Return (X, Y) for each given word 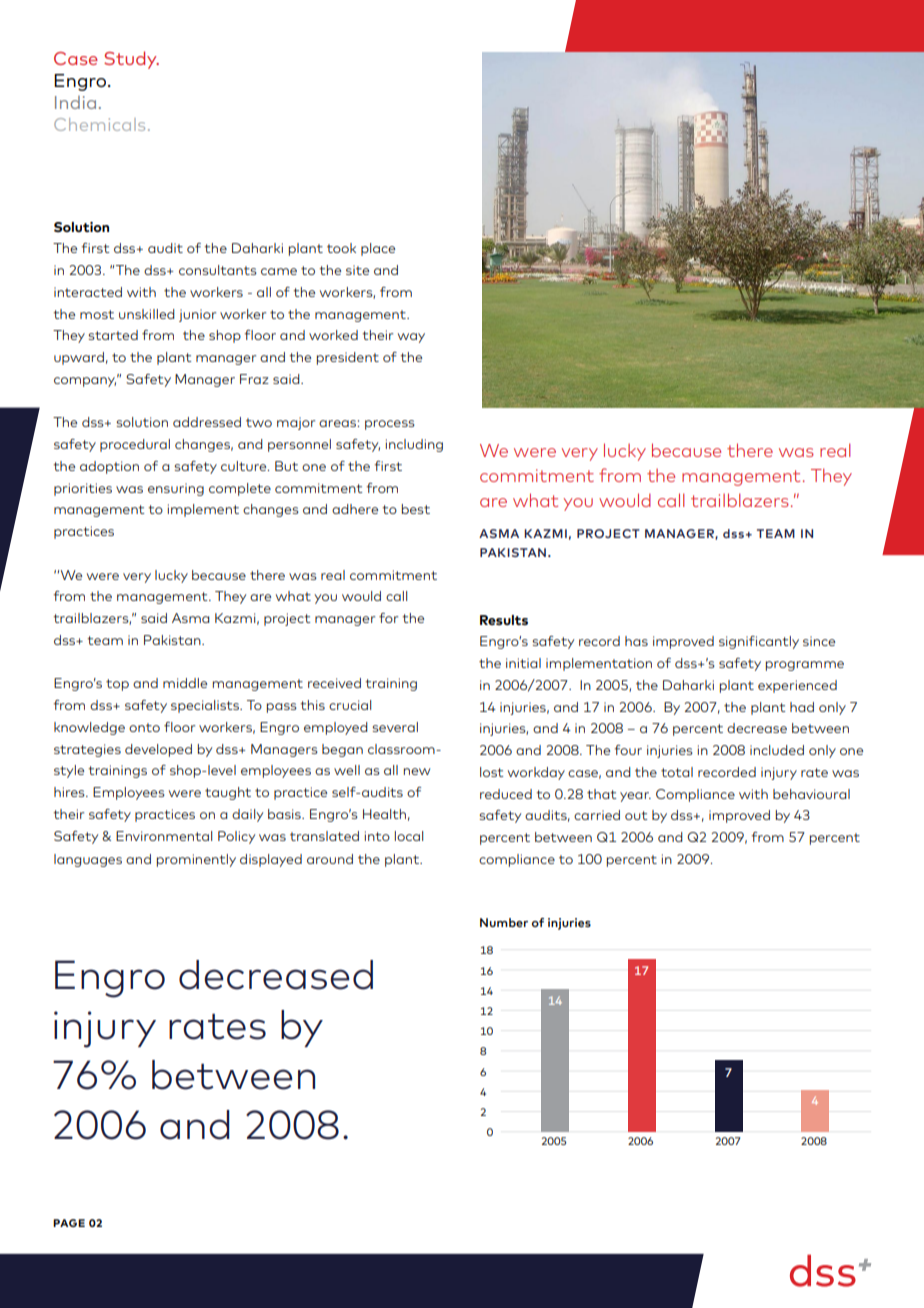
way (411, 338)
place (378, 249)
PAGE (69, 1223)
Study (131, 60)
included (777, 750)
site (357, 270)
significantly (759, 642)
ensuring (176, 489)
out (636, 815)
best (416, 509)
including (414, 445)
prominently (196, 860)
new (417, 771)
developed (158, 750)
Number (504, 922)
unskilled (147, 314)
